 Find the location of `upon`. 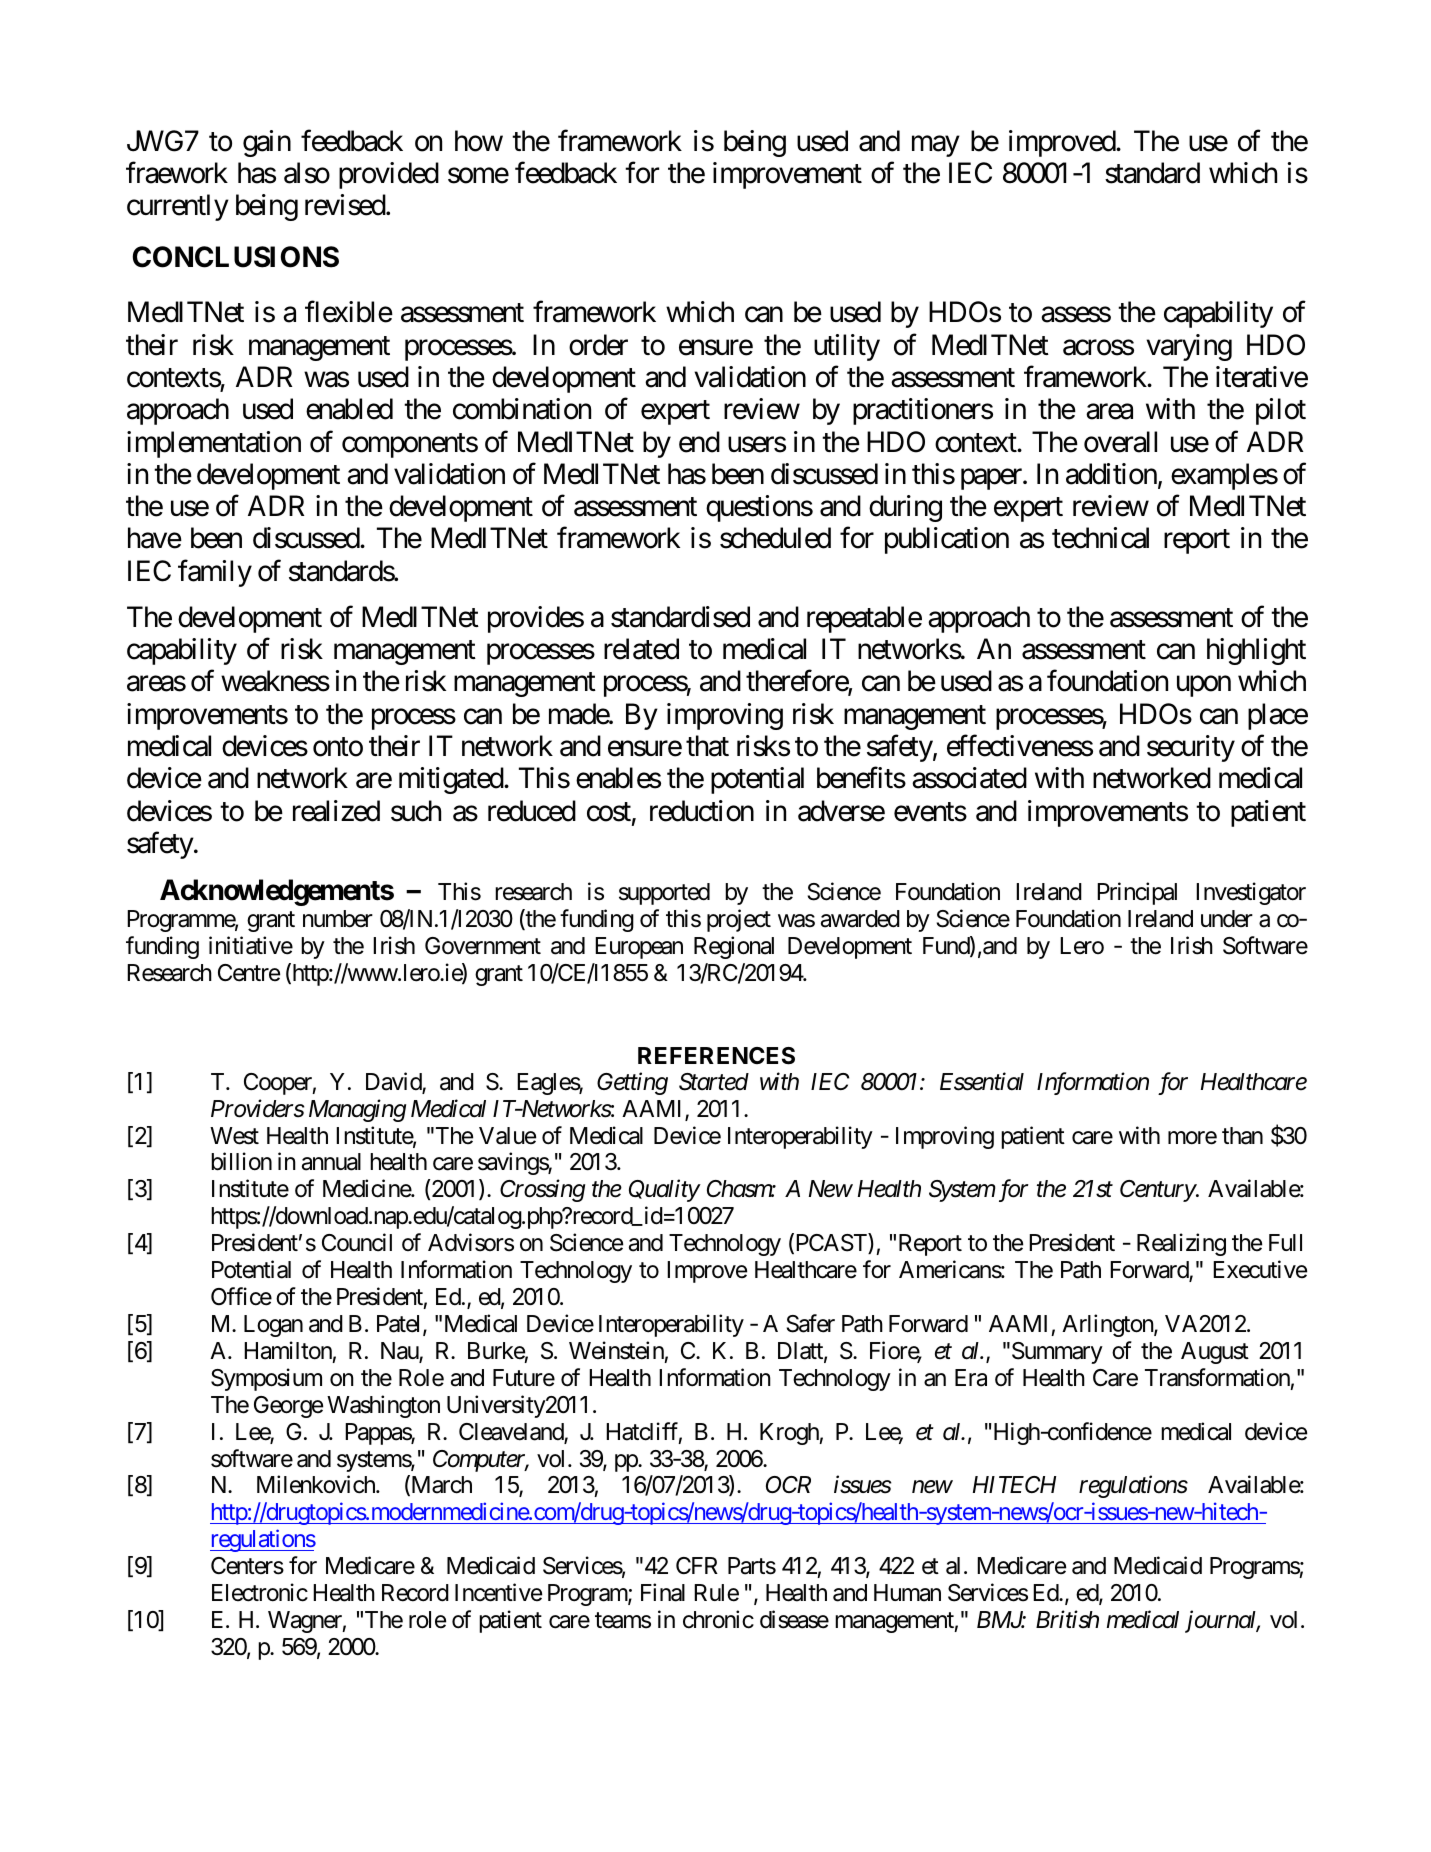

upon is located at coordinates (1204, 687).
